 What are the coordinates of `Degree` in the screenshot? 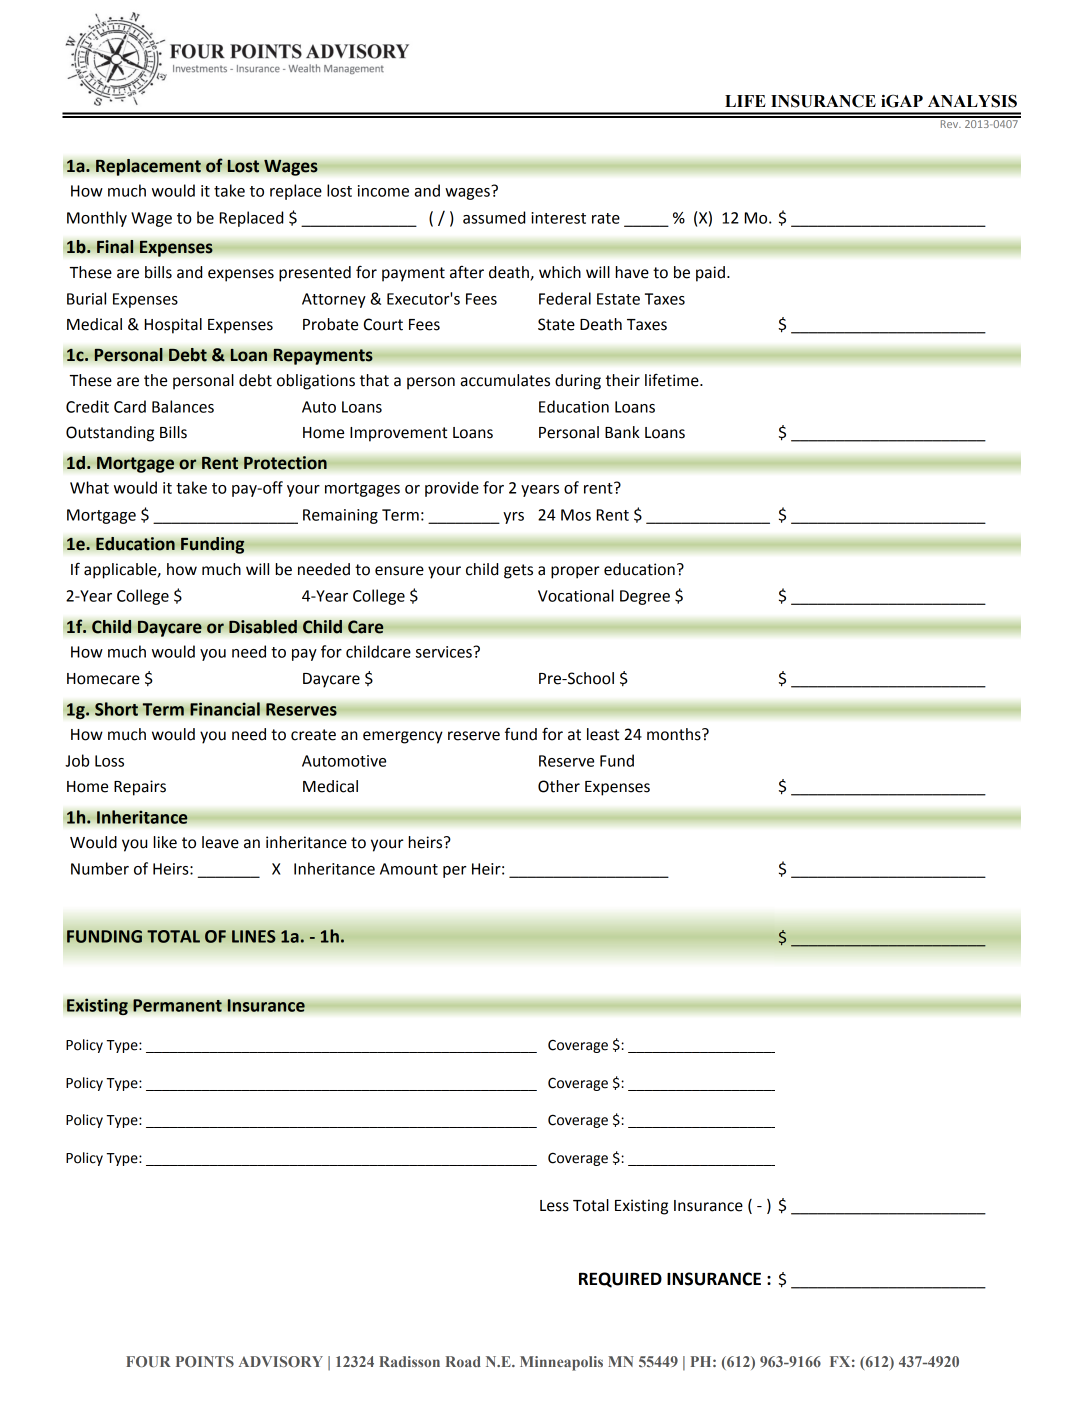 It's located at (645, 597).
